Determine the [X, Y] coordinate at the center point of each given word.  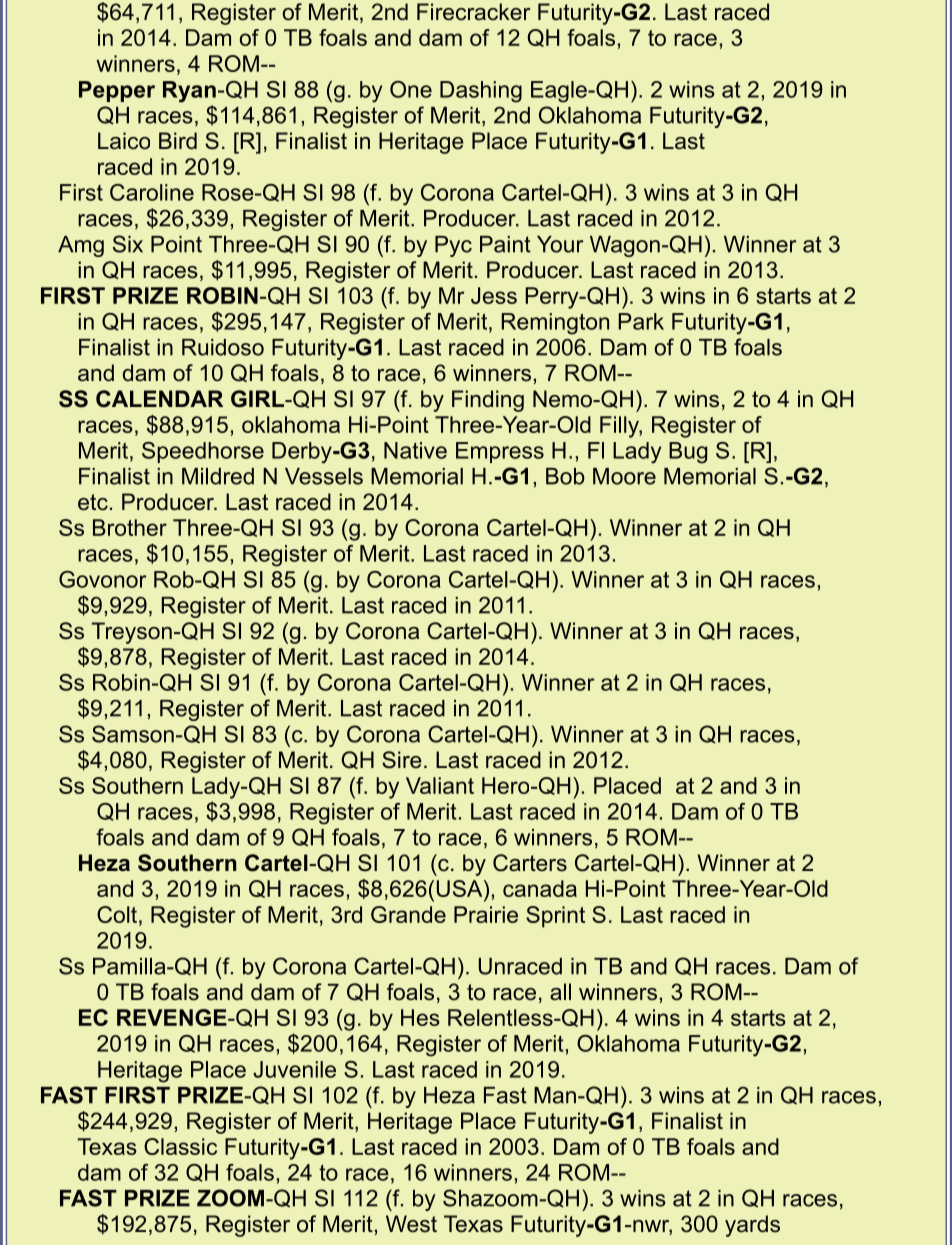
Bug [688, 453]
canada [540, 888]
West [411, 1224]
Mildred [218, 476]
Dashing [481, 92]
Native [415, 450]
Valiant [440, 785]
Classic [180, 1146]
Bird [178, 141]
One [411, 89]
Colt [117, 914]
